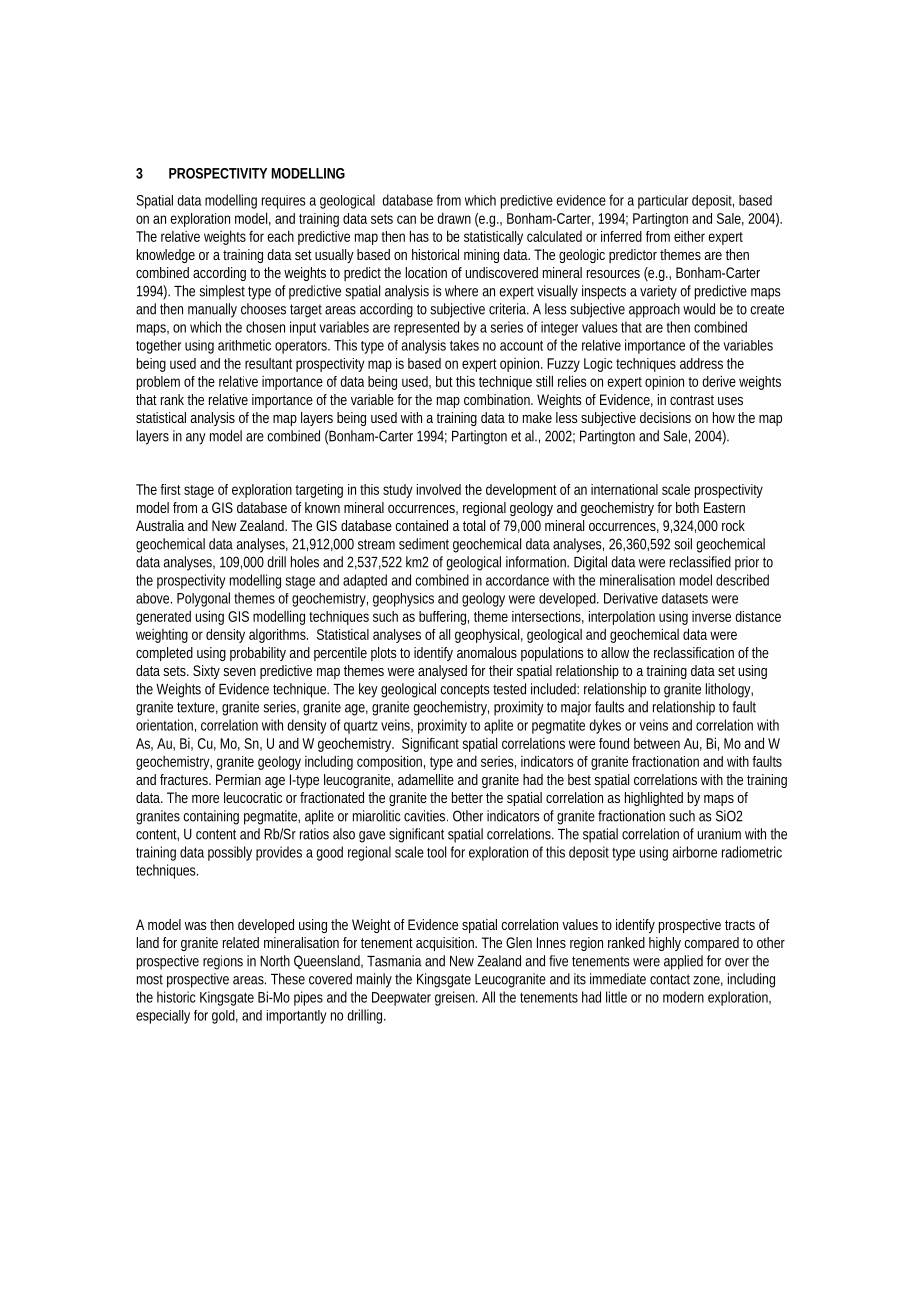  What do you see at coordinates (711, 616) in the document?
I see `inverse` at bounding box center [711, 616].
